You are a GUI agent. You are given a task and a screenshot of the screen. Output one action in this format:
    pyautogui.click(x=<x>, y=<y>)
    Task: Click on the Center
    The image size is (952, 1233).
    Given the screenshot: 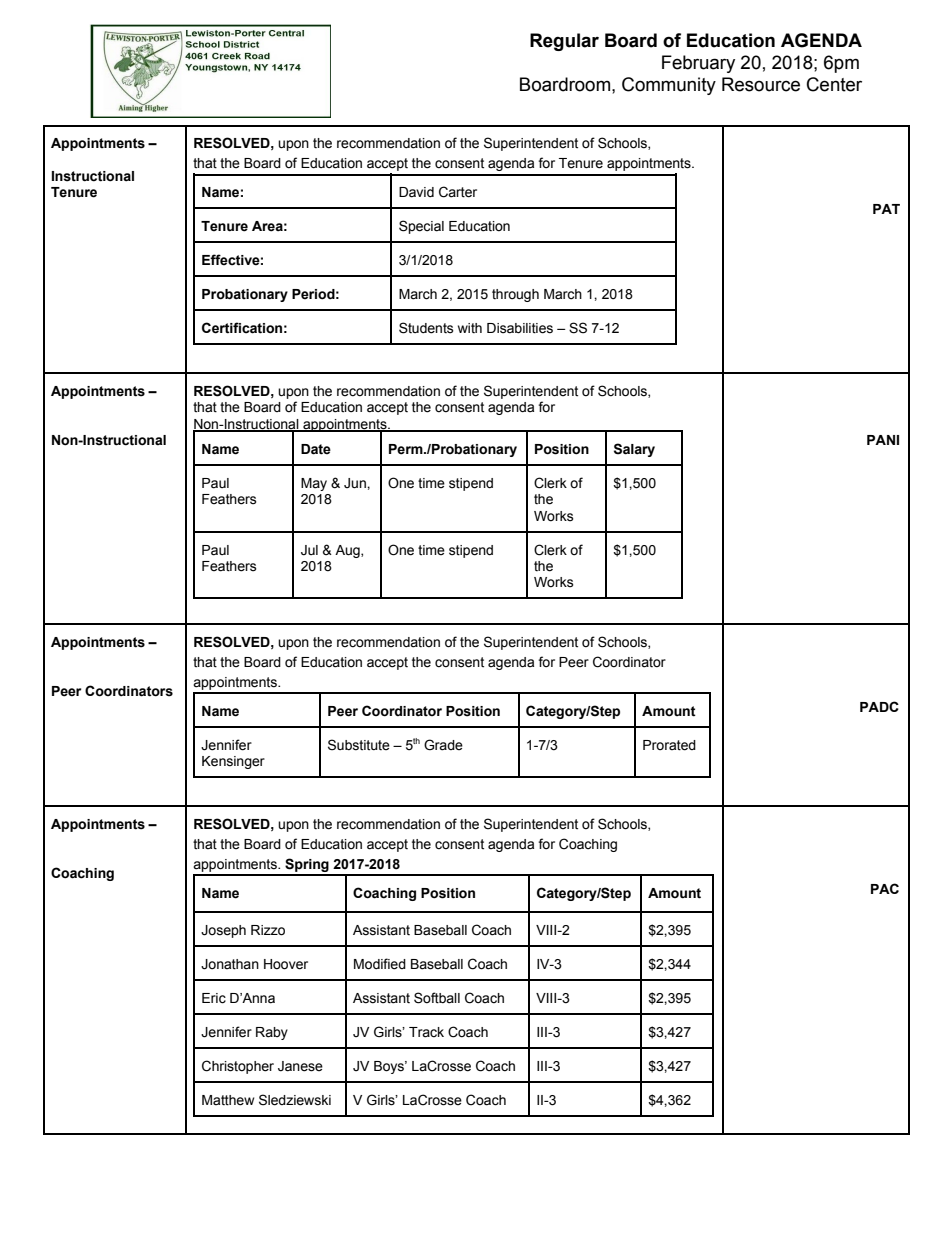 What is the action you would take?
    pyautogui.click(x=834, y=84)
